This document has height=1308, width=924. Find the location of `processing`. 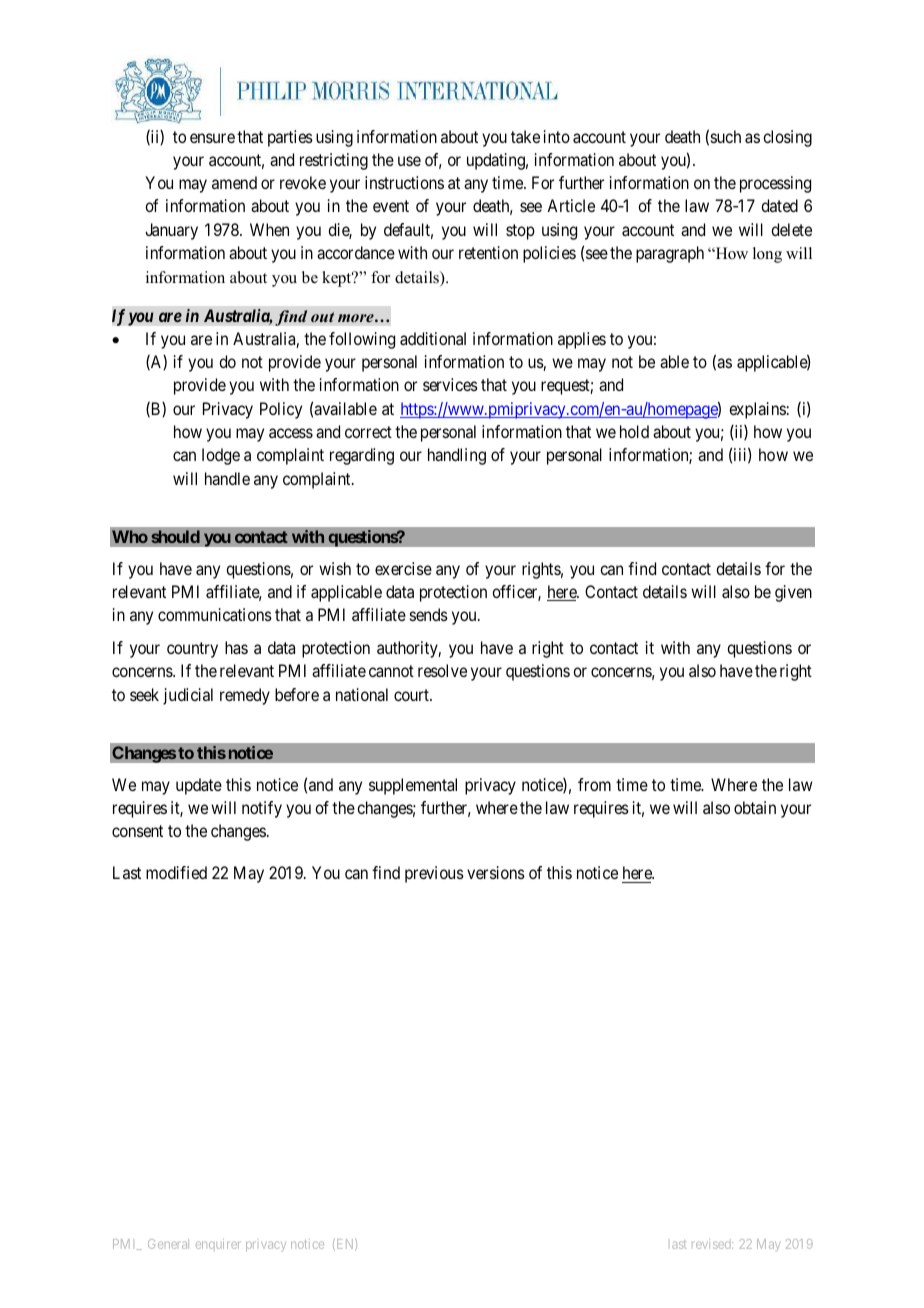

processing is located at coordinates (775, 184).
